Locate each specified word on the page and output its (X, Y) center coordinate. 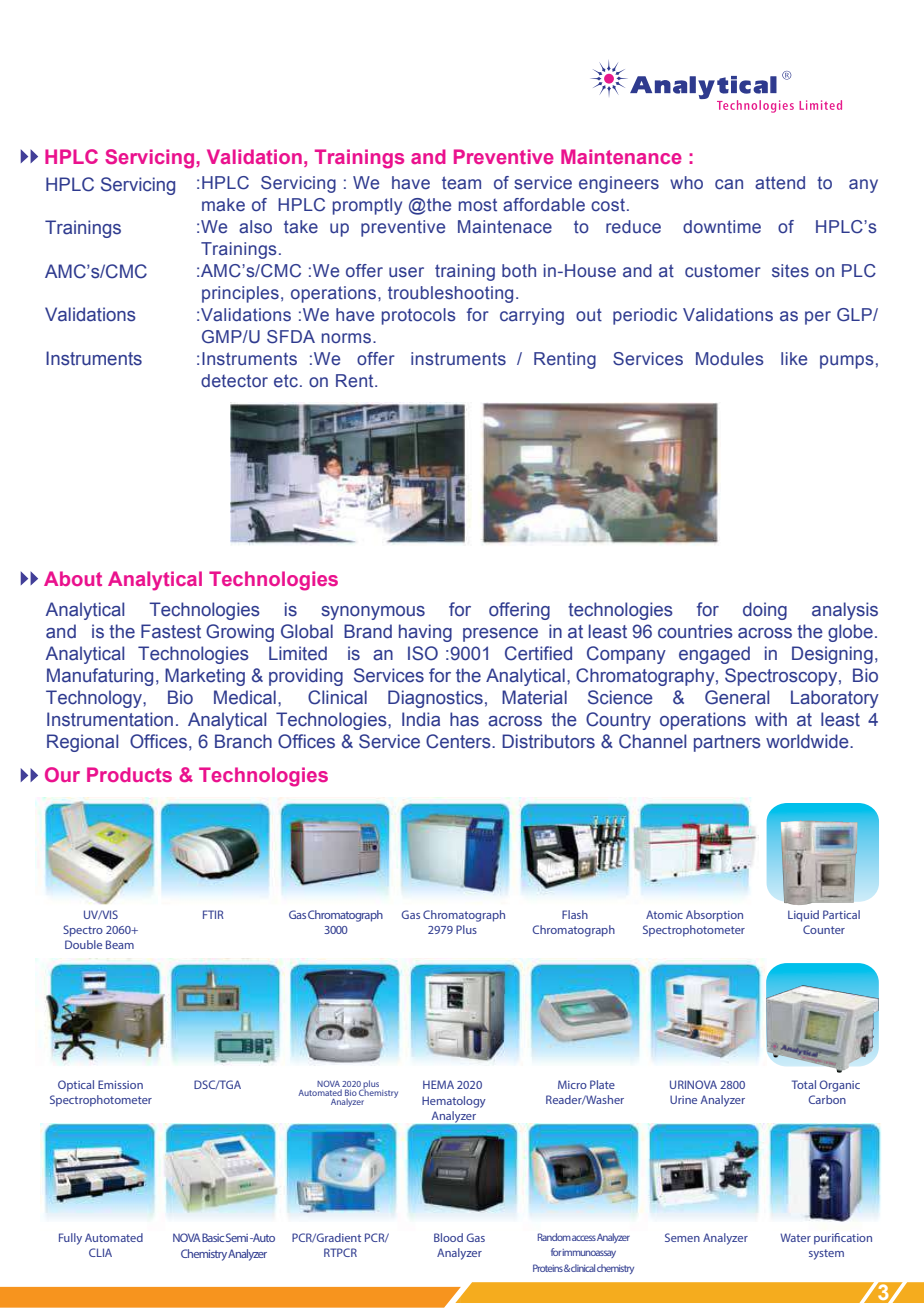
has (464, 719)
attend (780, 183)
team (461, 183)
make (223, 205)
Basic (213, 1237)
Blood (448, 1237)
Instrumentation (110, 719)
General (737, 697)
